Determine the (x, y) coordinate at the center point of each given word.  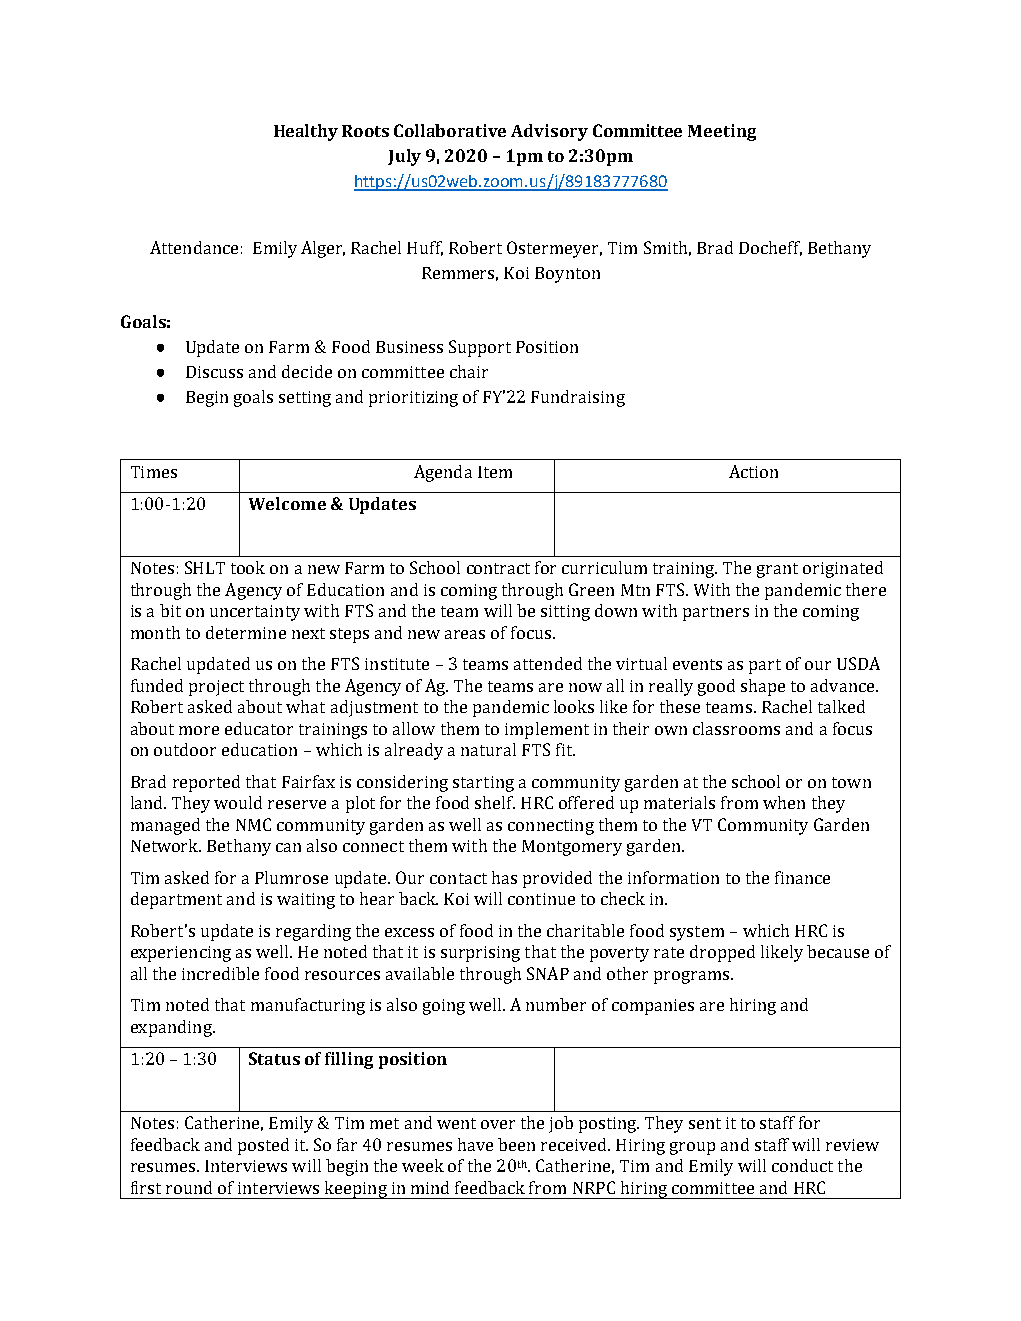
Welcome (287, 503)
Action (753, 471)
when (784, 802)
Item (495, 472)
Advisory (549, 132)
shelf (495, 802)
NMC (253, 824)
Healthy (306, 132)
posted (263, 1146)
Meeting (722, 132)
